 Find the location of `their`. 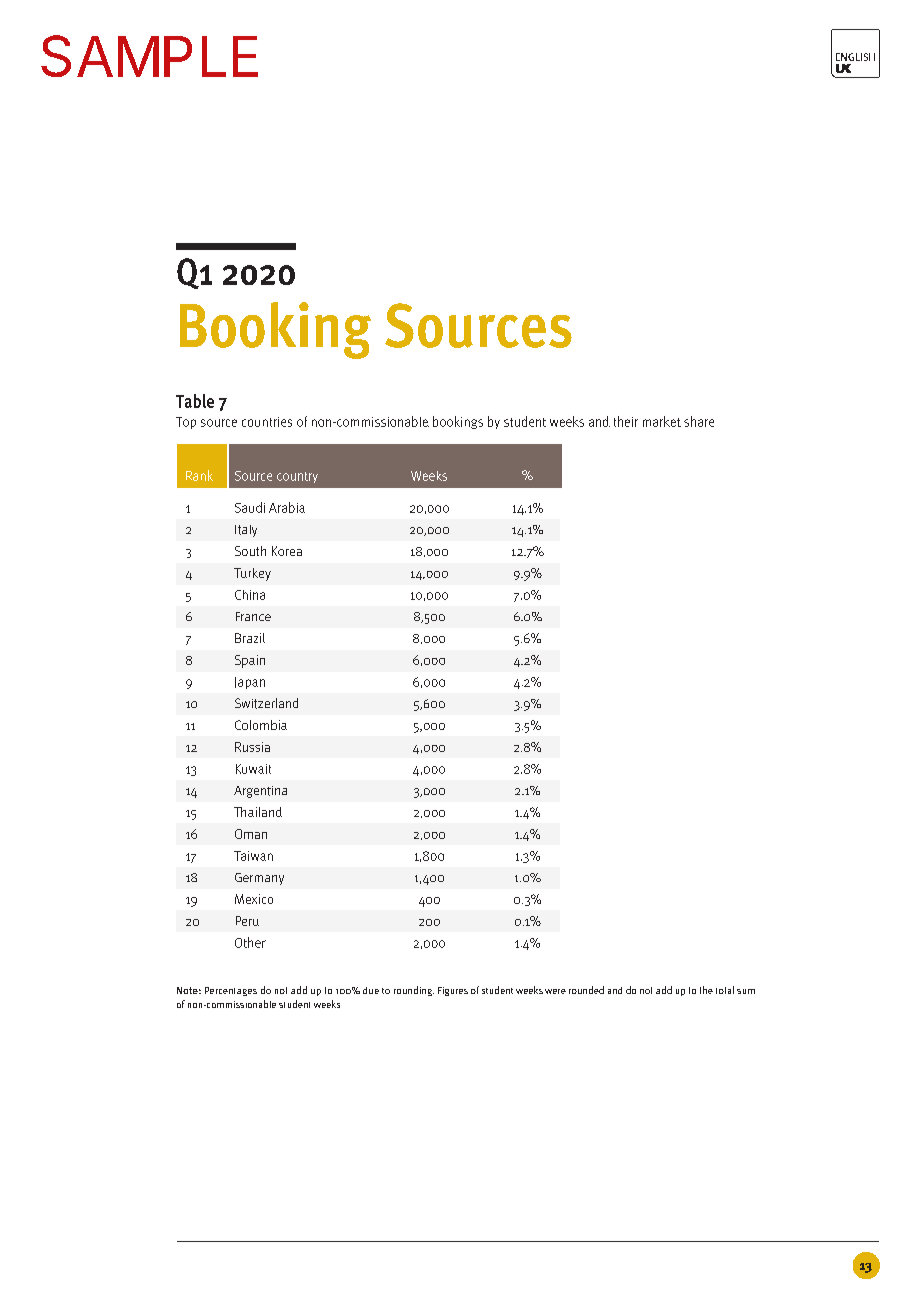

their is located at coordinates (626, 421).
